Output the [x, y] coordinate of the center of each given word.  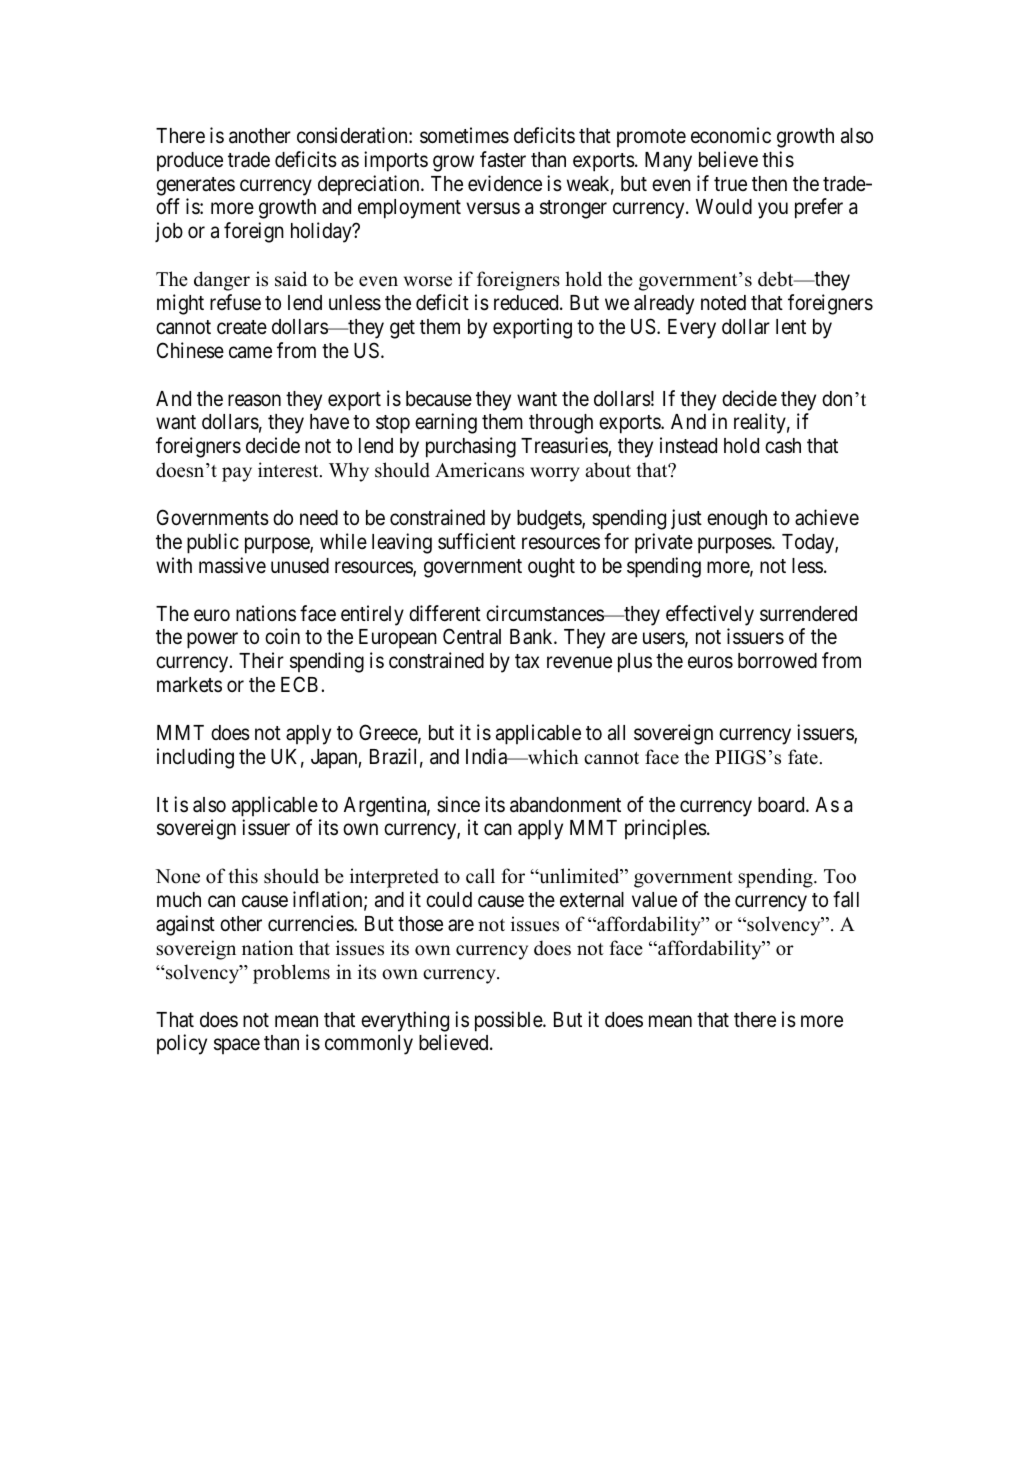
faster [503, 159]
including [195, 758]
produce [190, 162]
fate [803, 757]
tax [527, 661]
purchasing [471, 447]
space [237, 1047]
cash [783, 446]
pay [237, 474]
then [769, 184]
